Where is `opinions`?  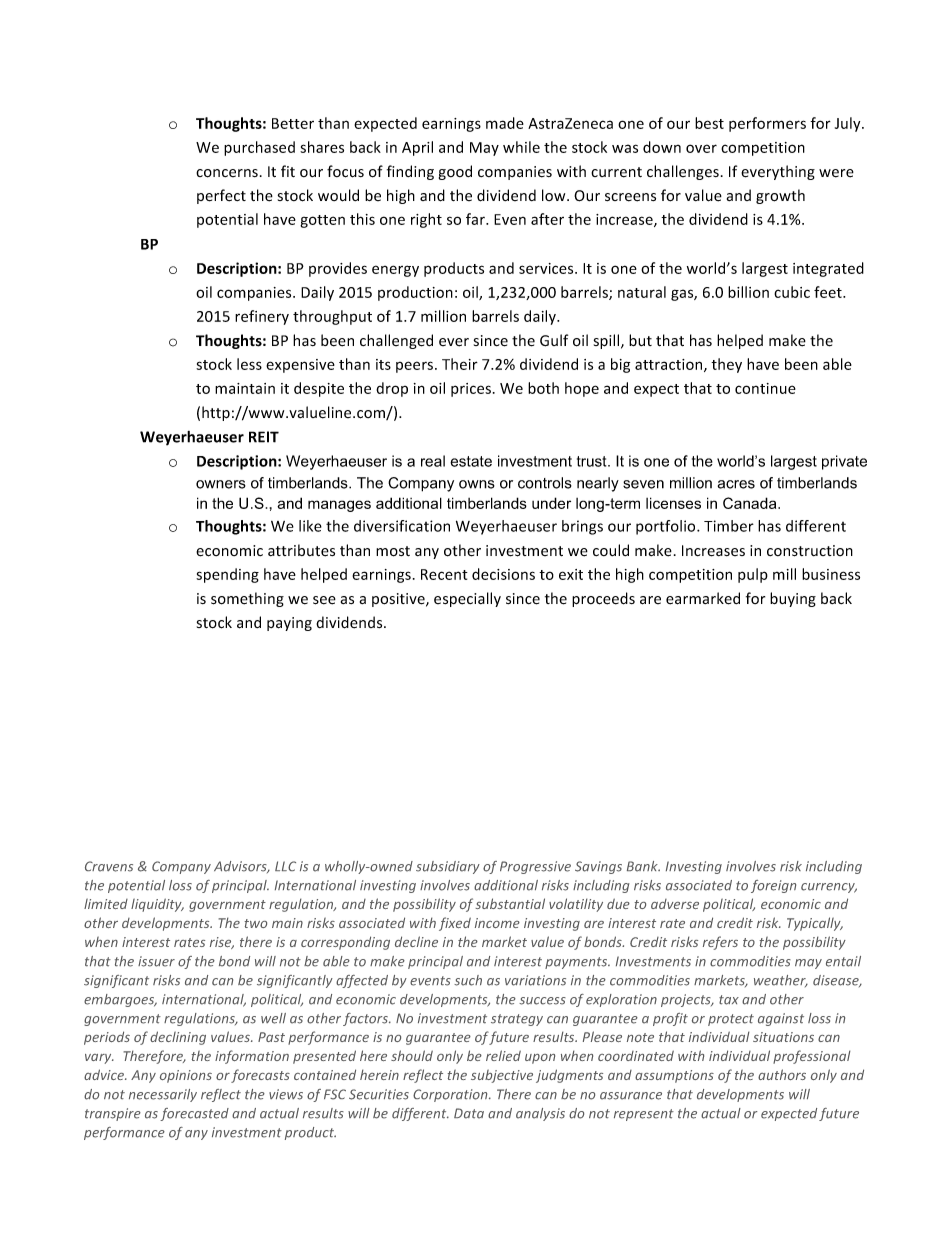
opinions is located at coordinates (186, 1076).
